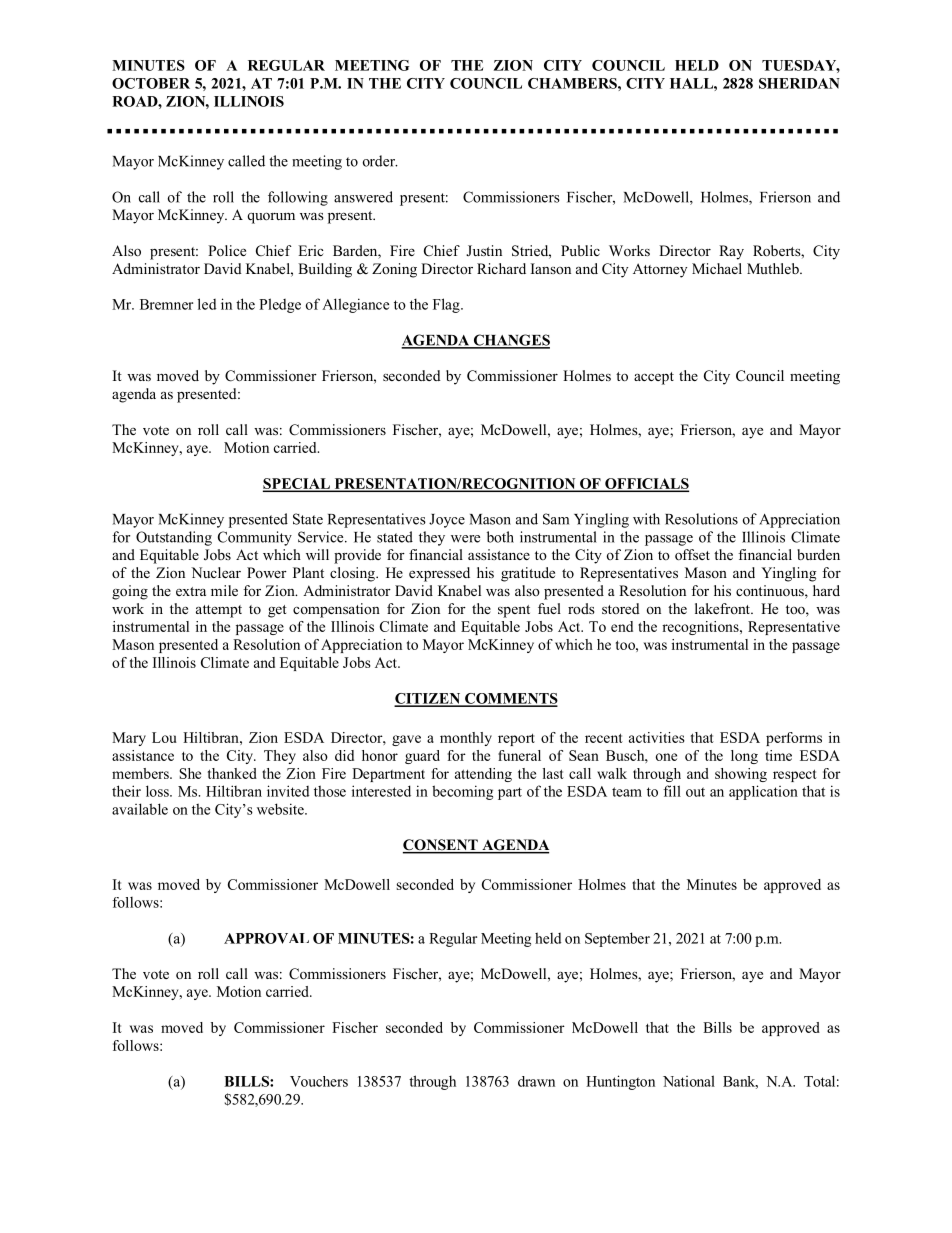  Describe the element at coordinates (319, 1081) in the screenshot. I see `Vouchers` at that location.
